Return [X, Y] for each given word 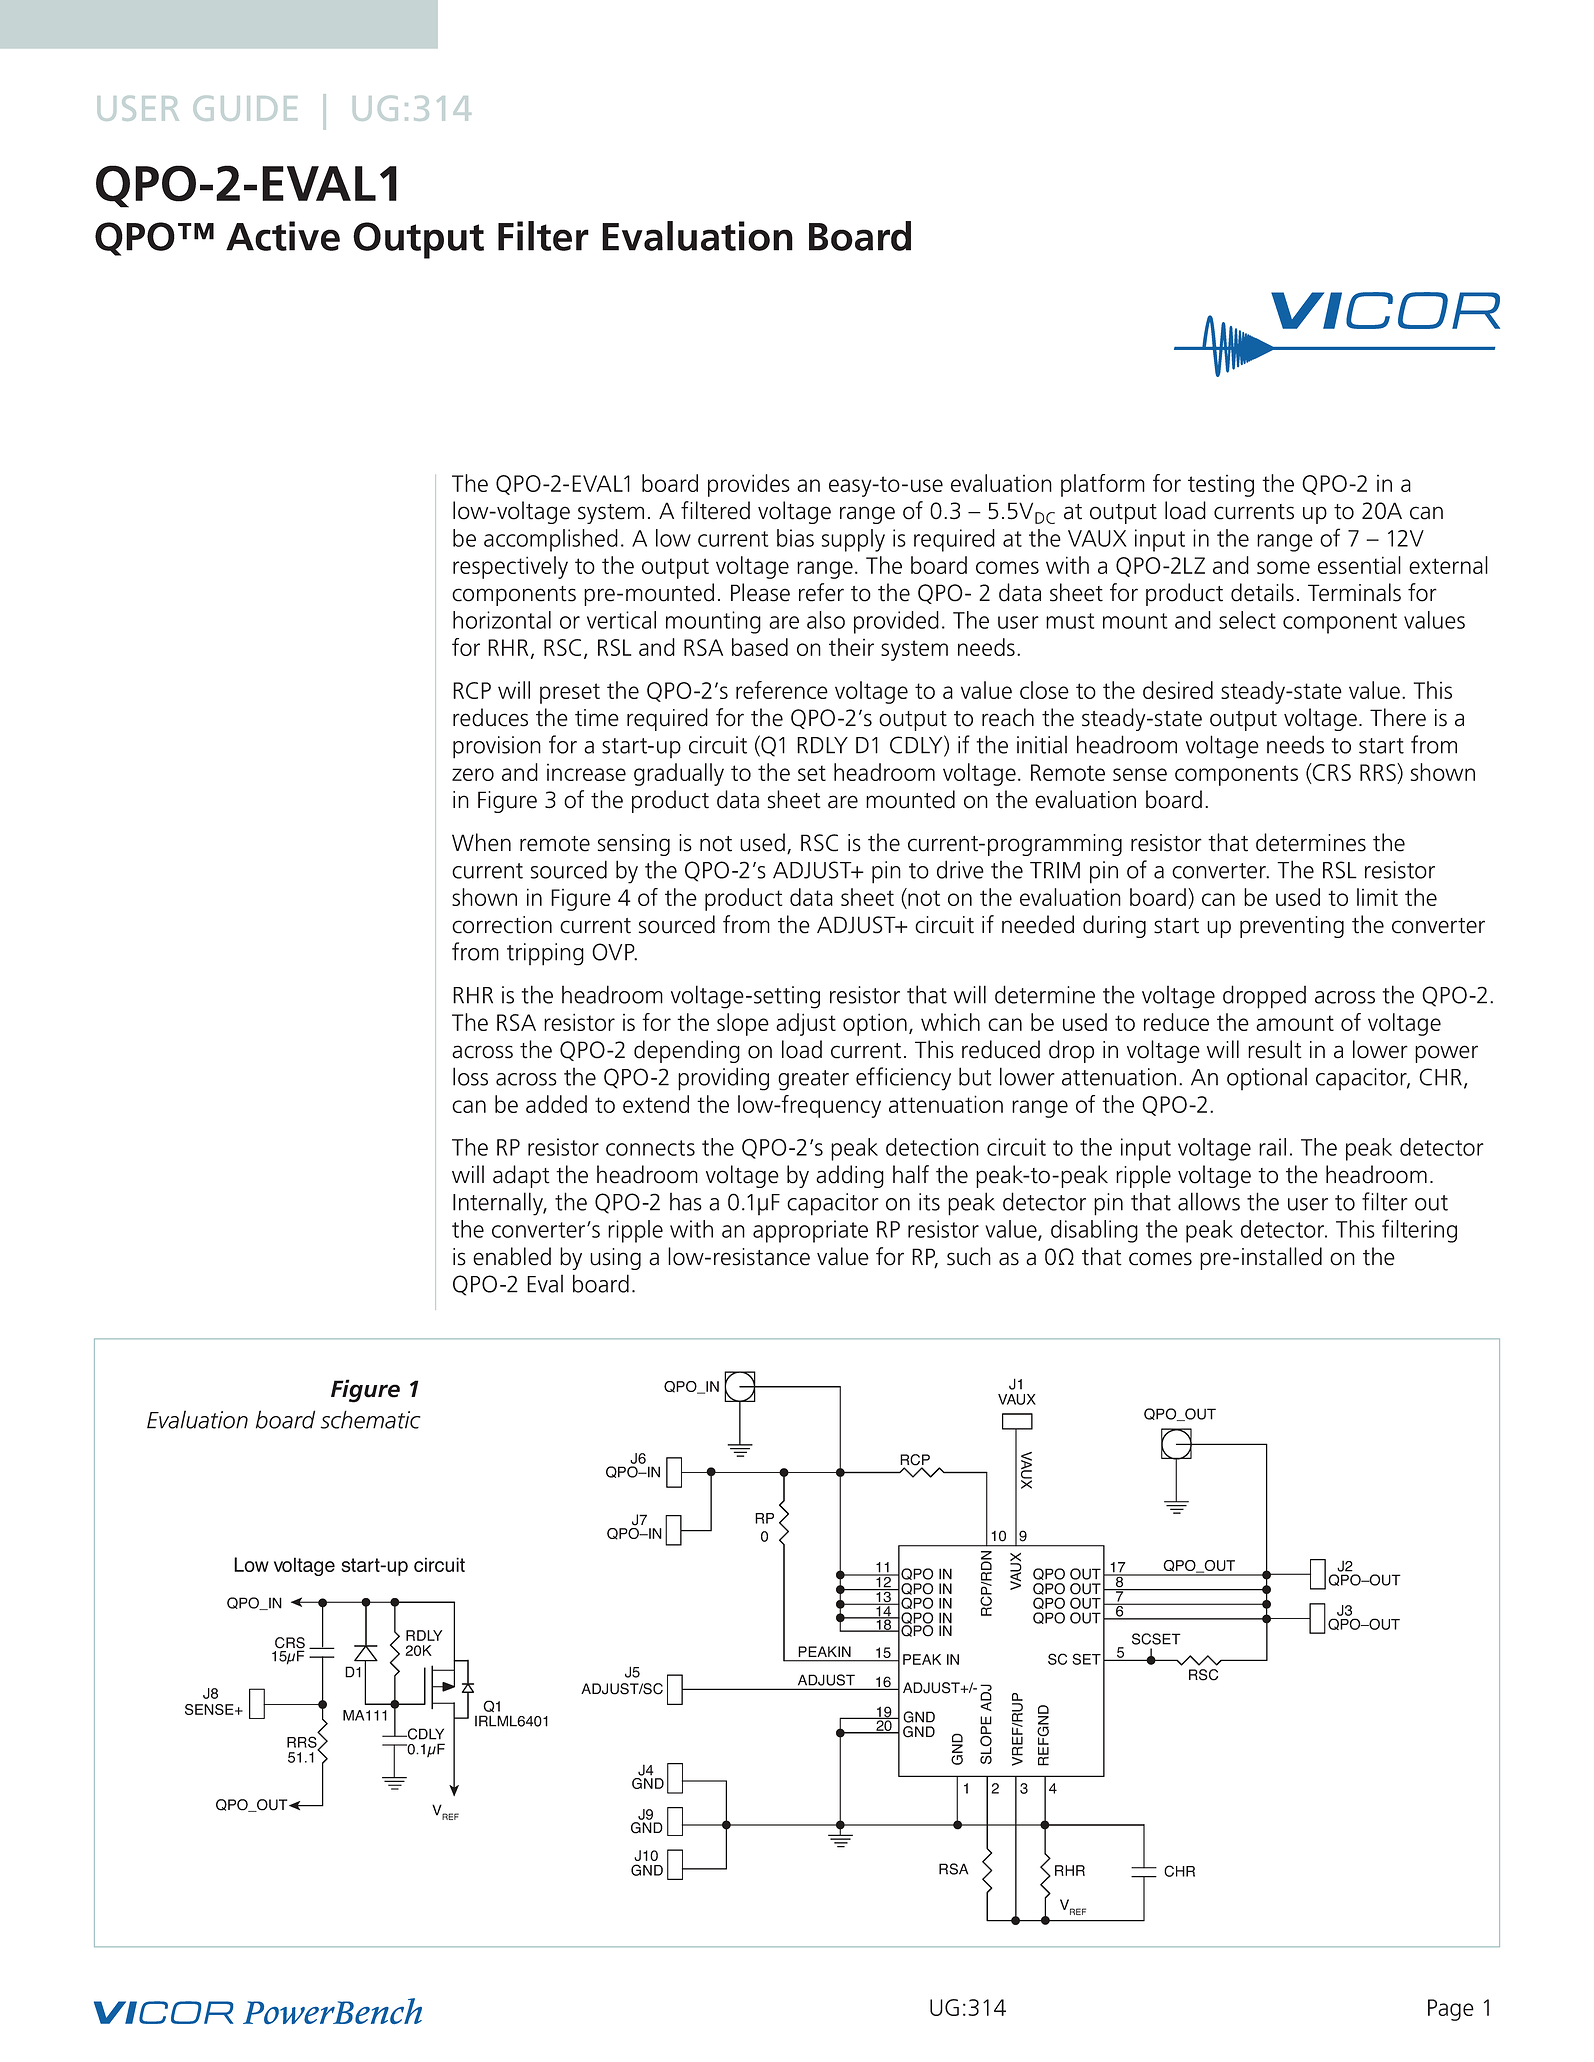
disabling [1094, 1231]
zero [473, 774]
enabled [512, 1256]
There [1398, 717]
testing [1221, 486]
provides [749, 485]
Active [283, 236]
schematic [371, 1419]
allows [1209, 1201]
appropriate [810, 1231]
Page [1451, 2010]
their [851, 647]
